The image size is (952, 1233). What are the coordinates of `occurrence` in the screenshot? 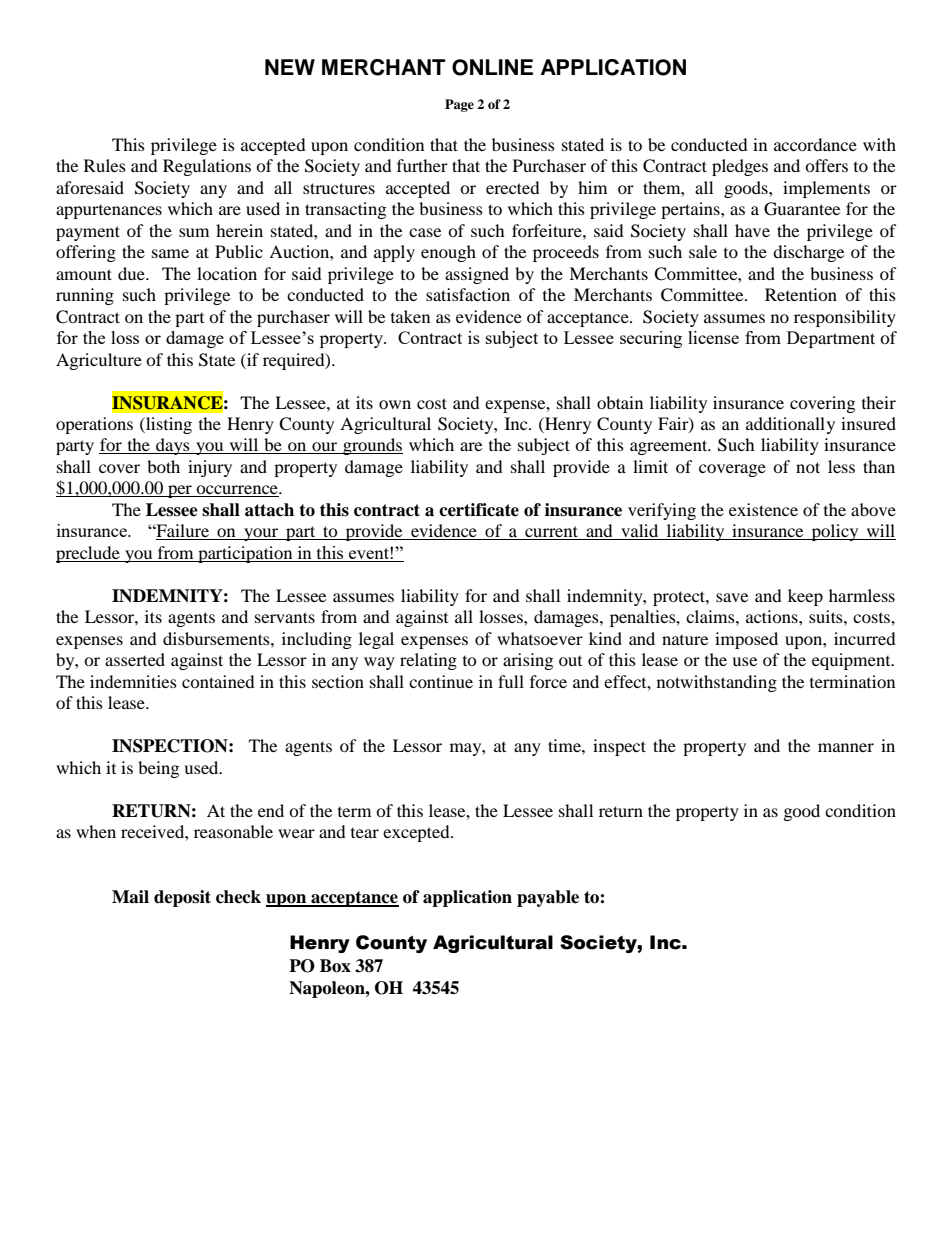 It's located at (237, 491).
